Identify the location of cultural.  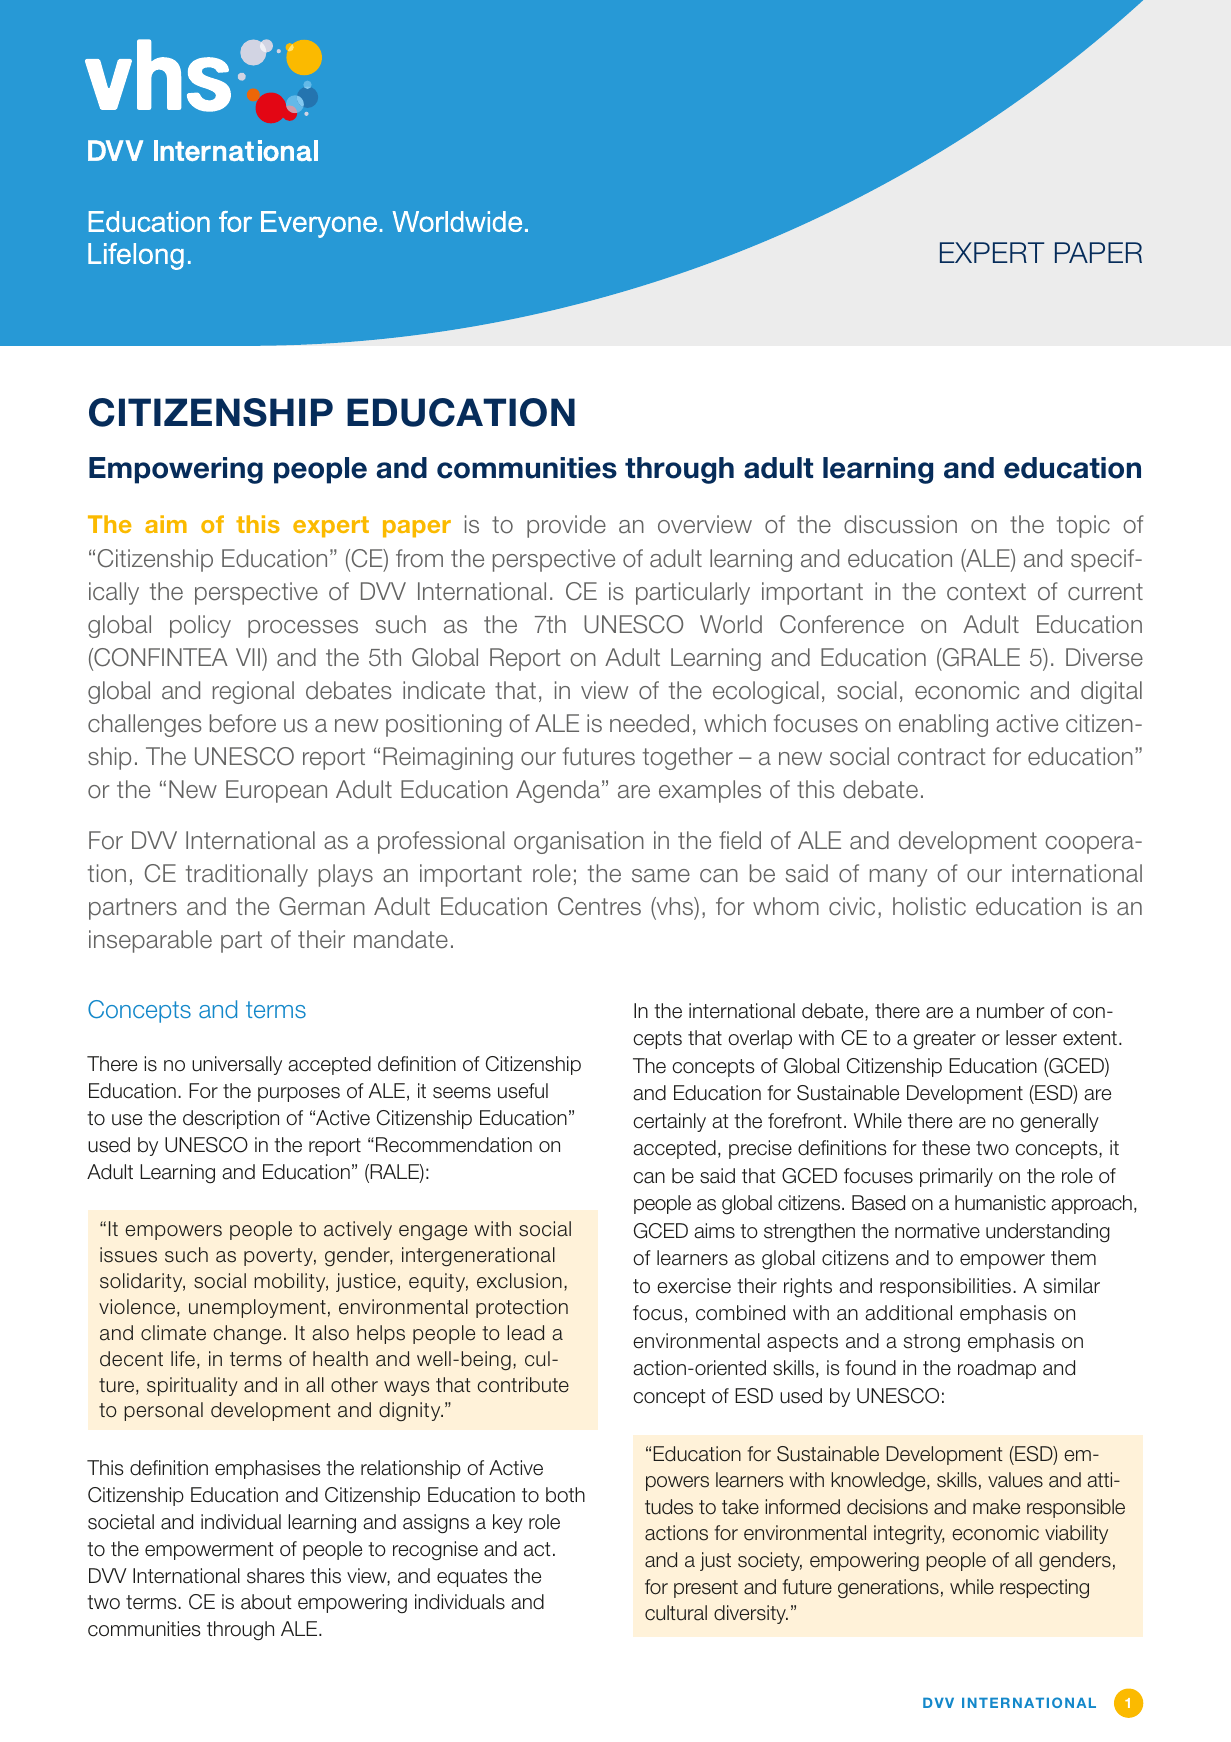
(676, 1613).
